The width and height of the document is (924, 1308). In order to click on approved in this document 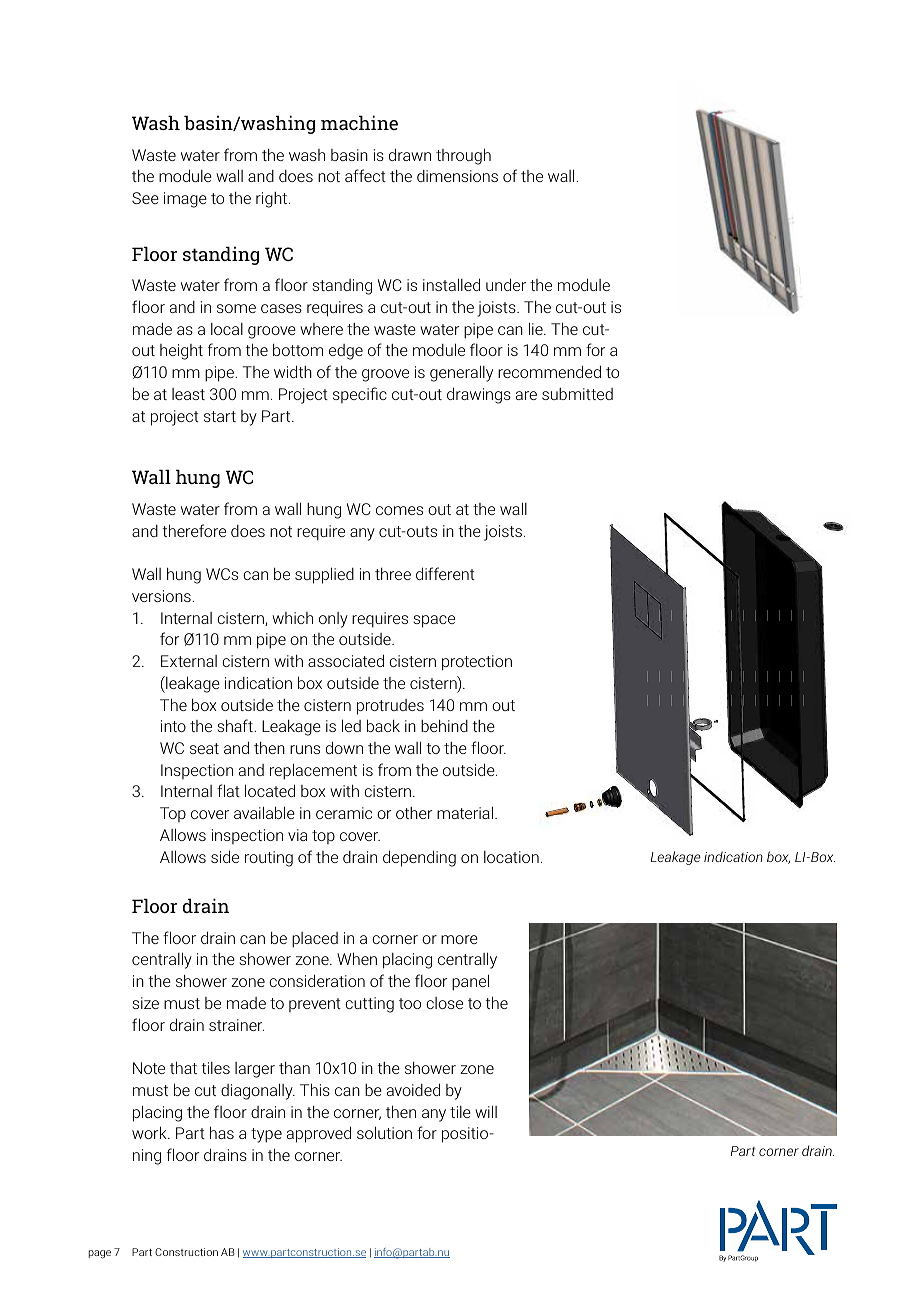, I will do `click(319, 1134)`.
